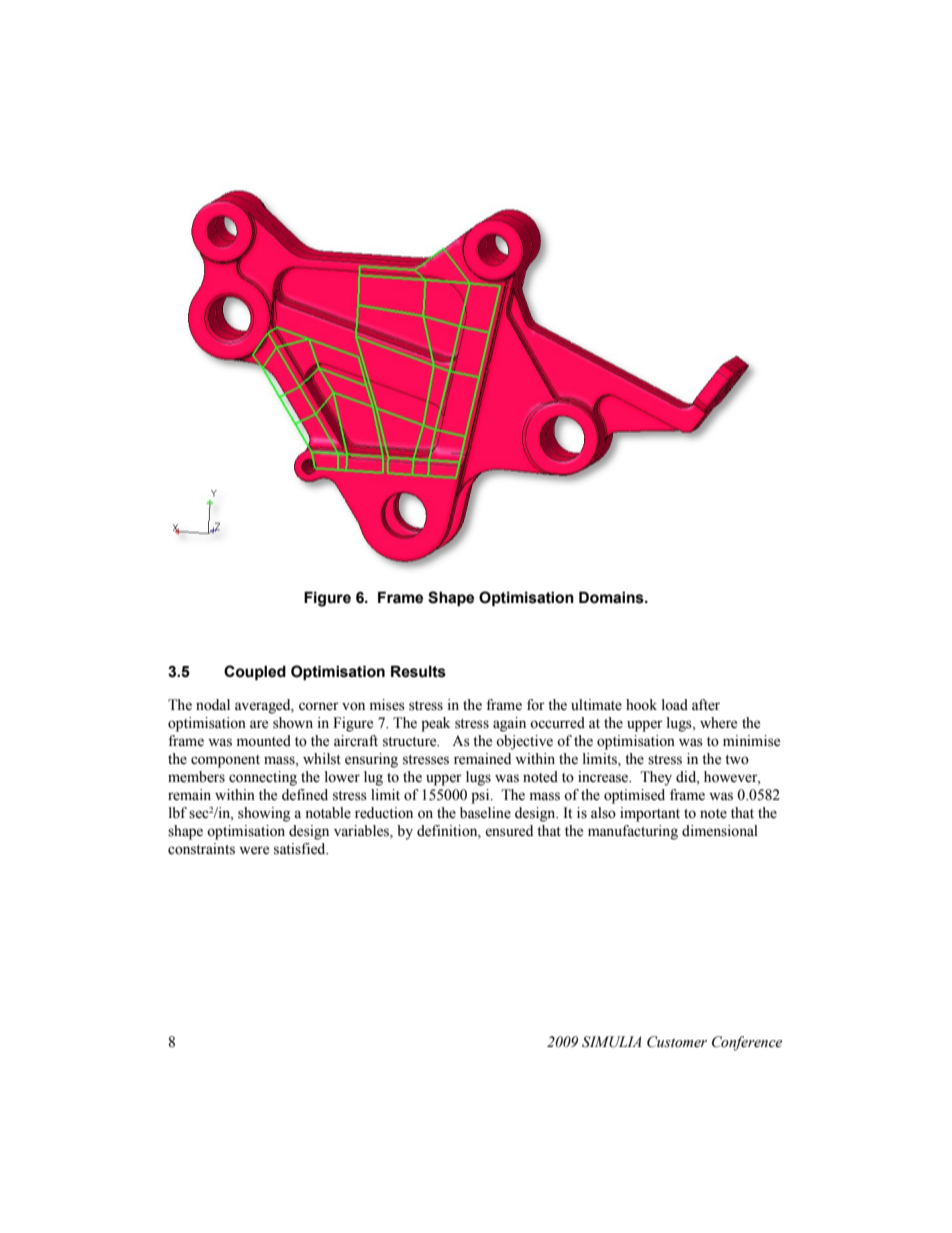 Image resolution: width=952 pixels, height=1233 pixels. What do you see at coordinates (255, 672) in the image?
I see `Coupled` at bounding box center [255, 672].
